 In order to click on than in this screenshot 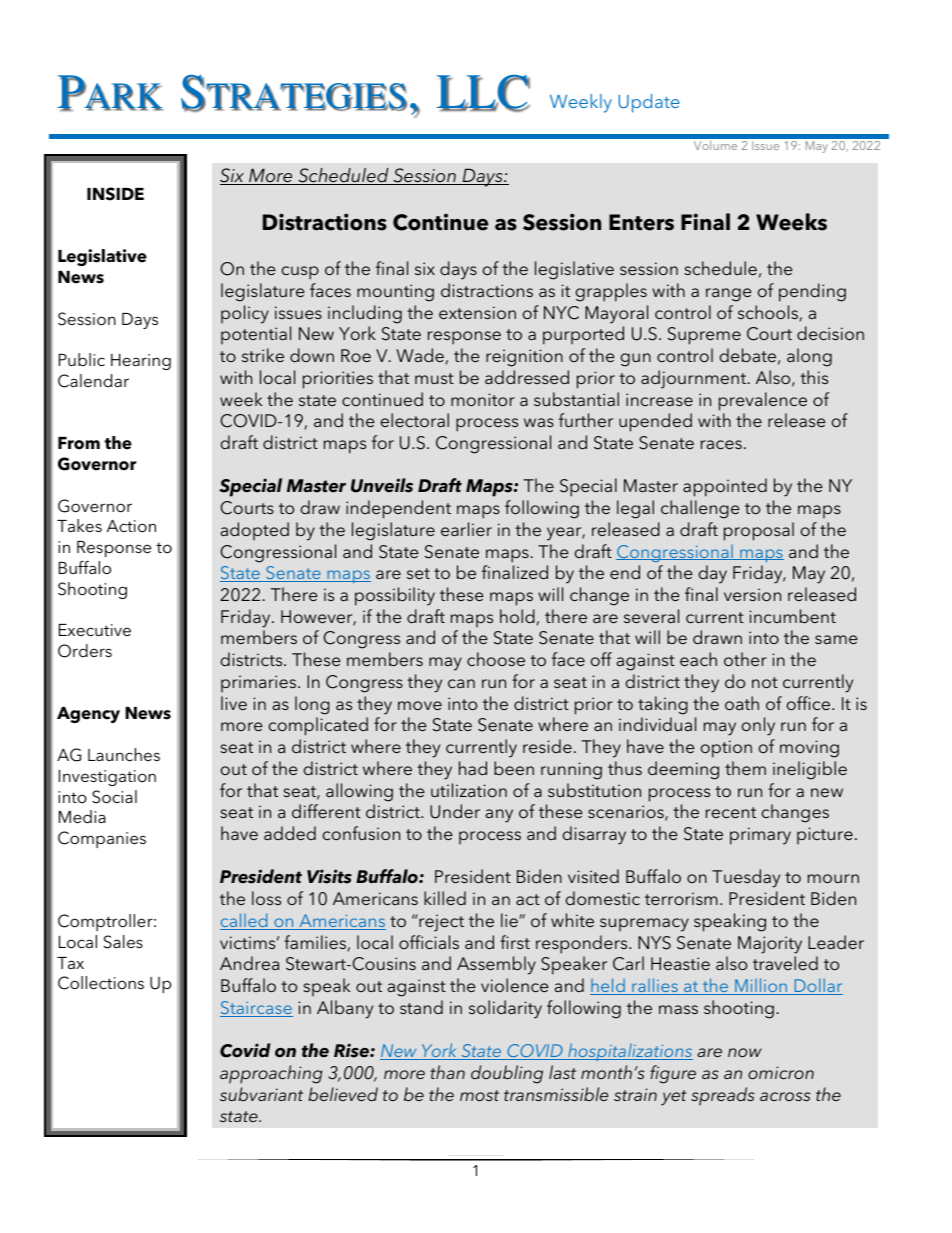, I will do `click(447, 1072)`.
